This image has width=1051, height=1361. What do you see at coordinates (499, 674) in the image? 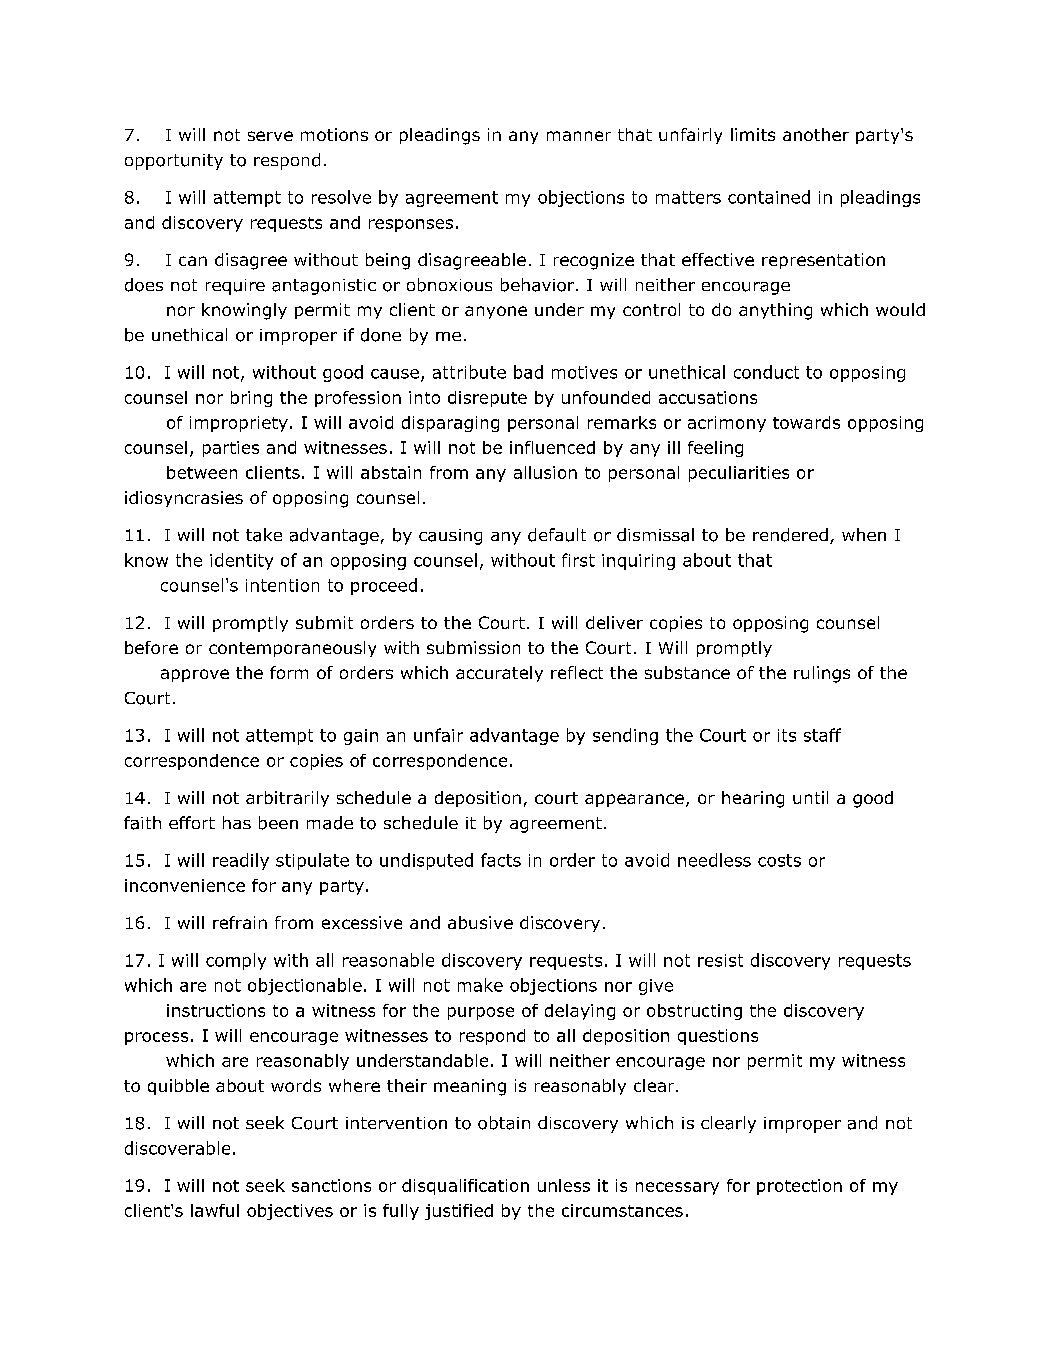
I see `accurately` at bounding box center [499, 674].
